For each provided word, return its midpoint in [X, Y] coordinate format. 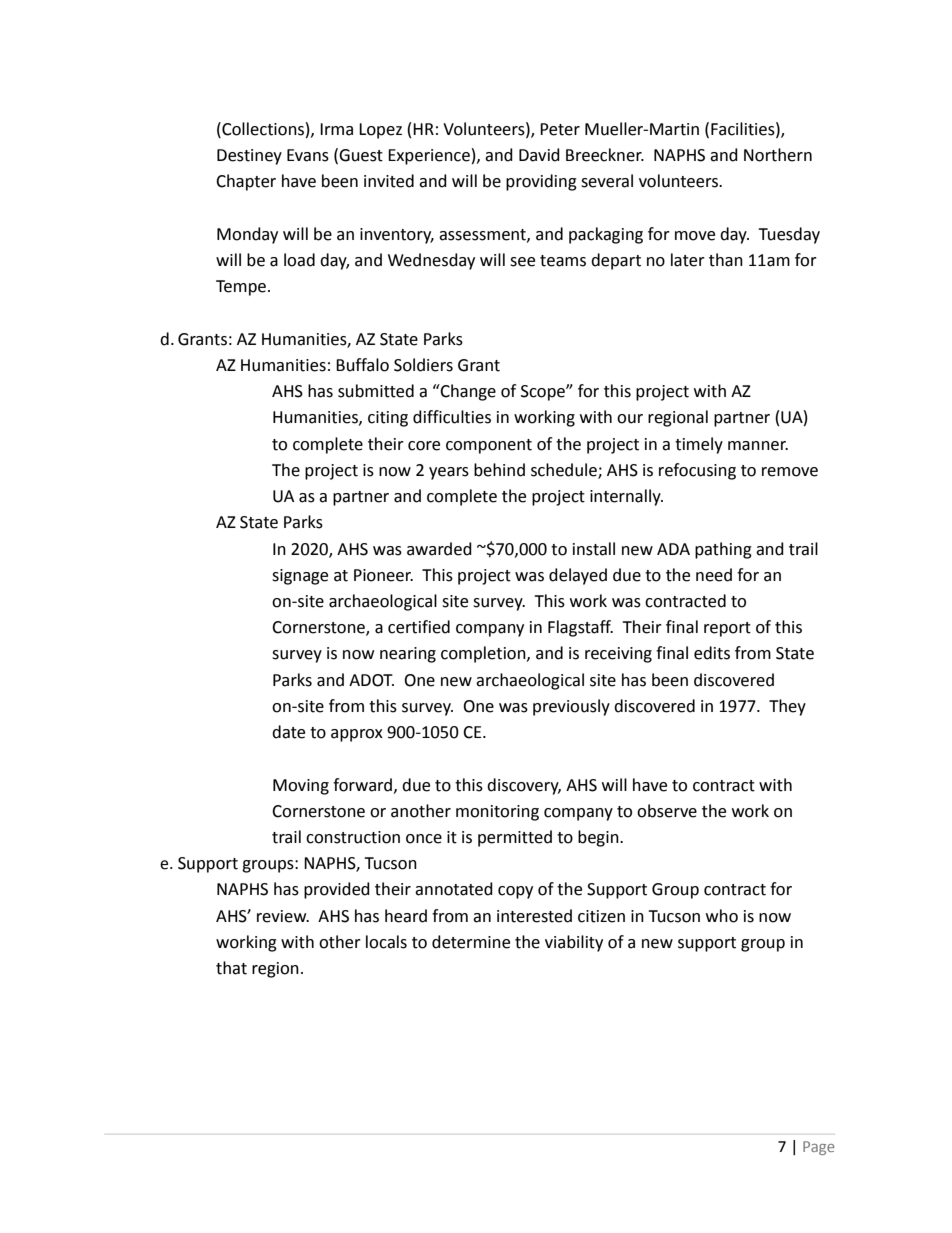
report [727, 629]
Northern [778, 155]
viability [574, 943]
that [231, 968]
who [722, 916]
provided [337, 890]
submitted [376, 391]
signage [300, 577]
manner [758, 446]
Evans [308, 155]
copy [515, 892]
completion [484, 654]
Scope [544, 393]
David [539, 155]
